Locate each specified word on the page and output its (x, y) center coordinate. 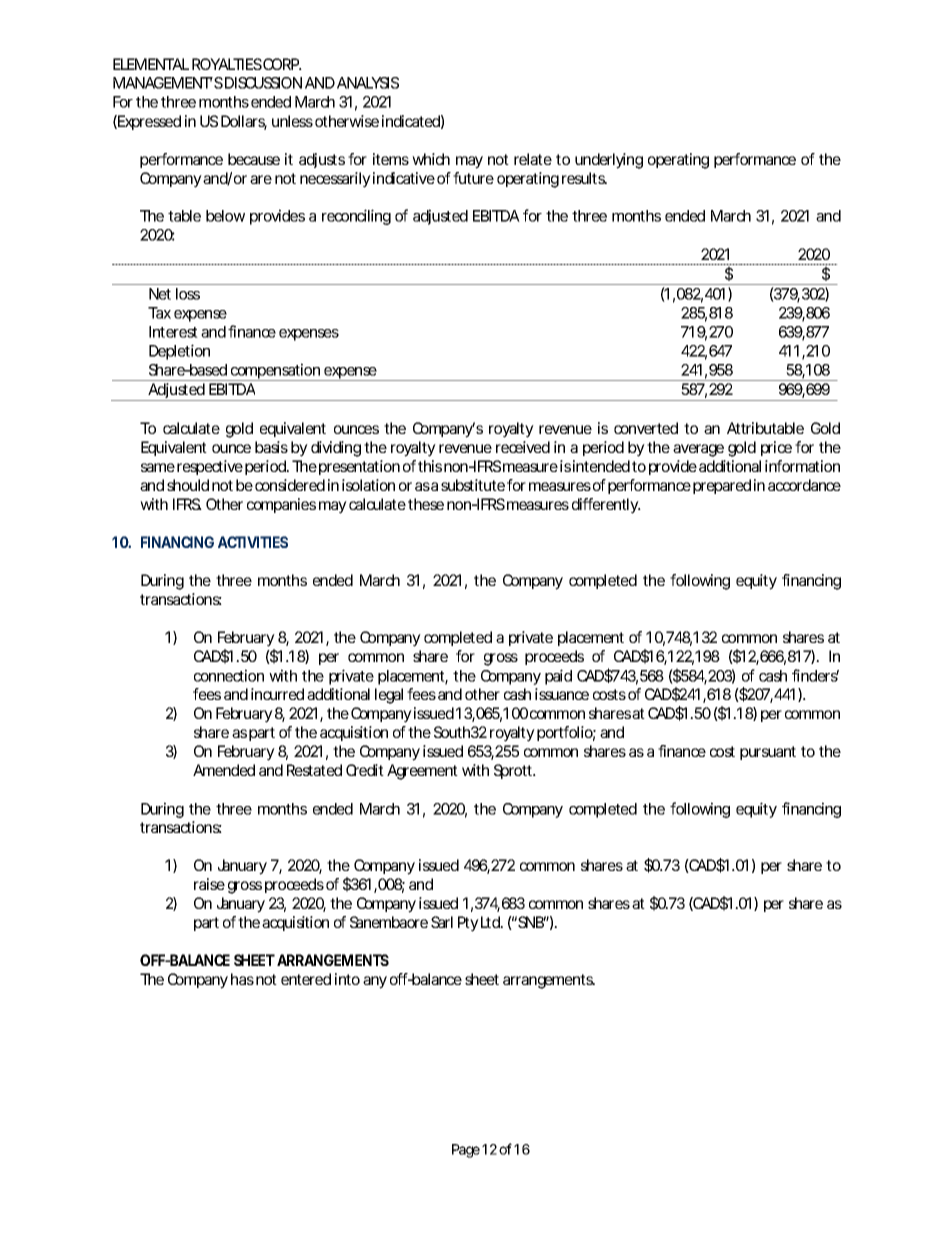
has (242, 979)
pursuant (768, 753)
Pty (468, 924)
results (584, 178)
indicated (411, 121)
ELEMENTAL (151, 64)
